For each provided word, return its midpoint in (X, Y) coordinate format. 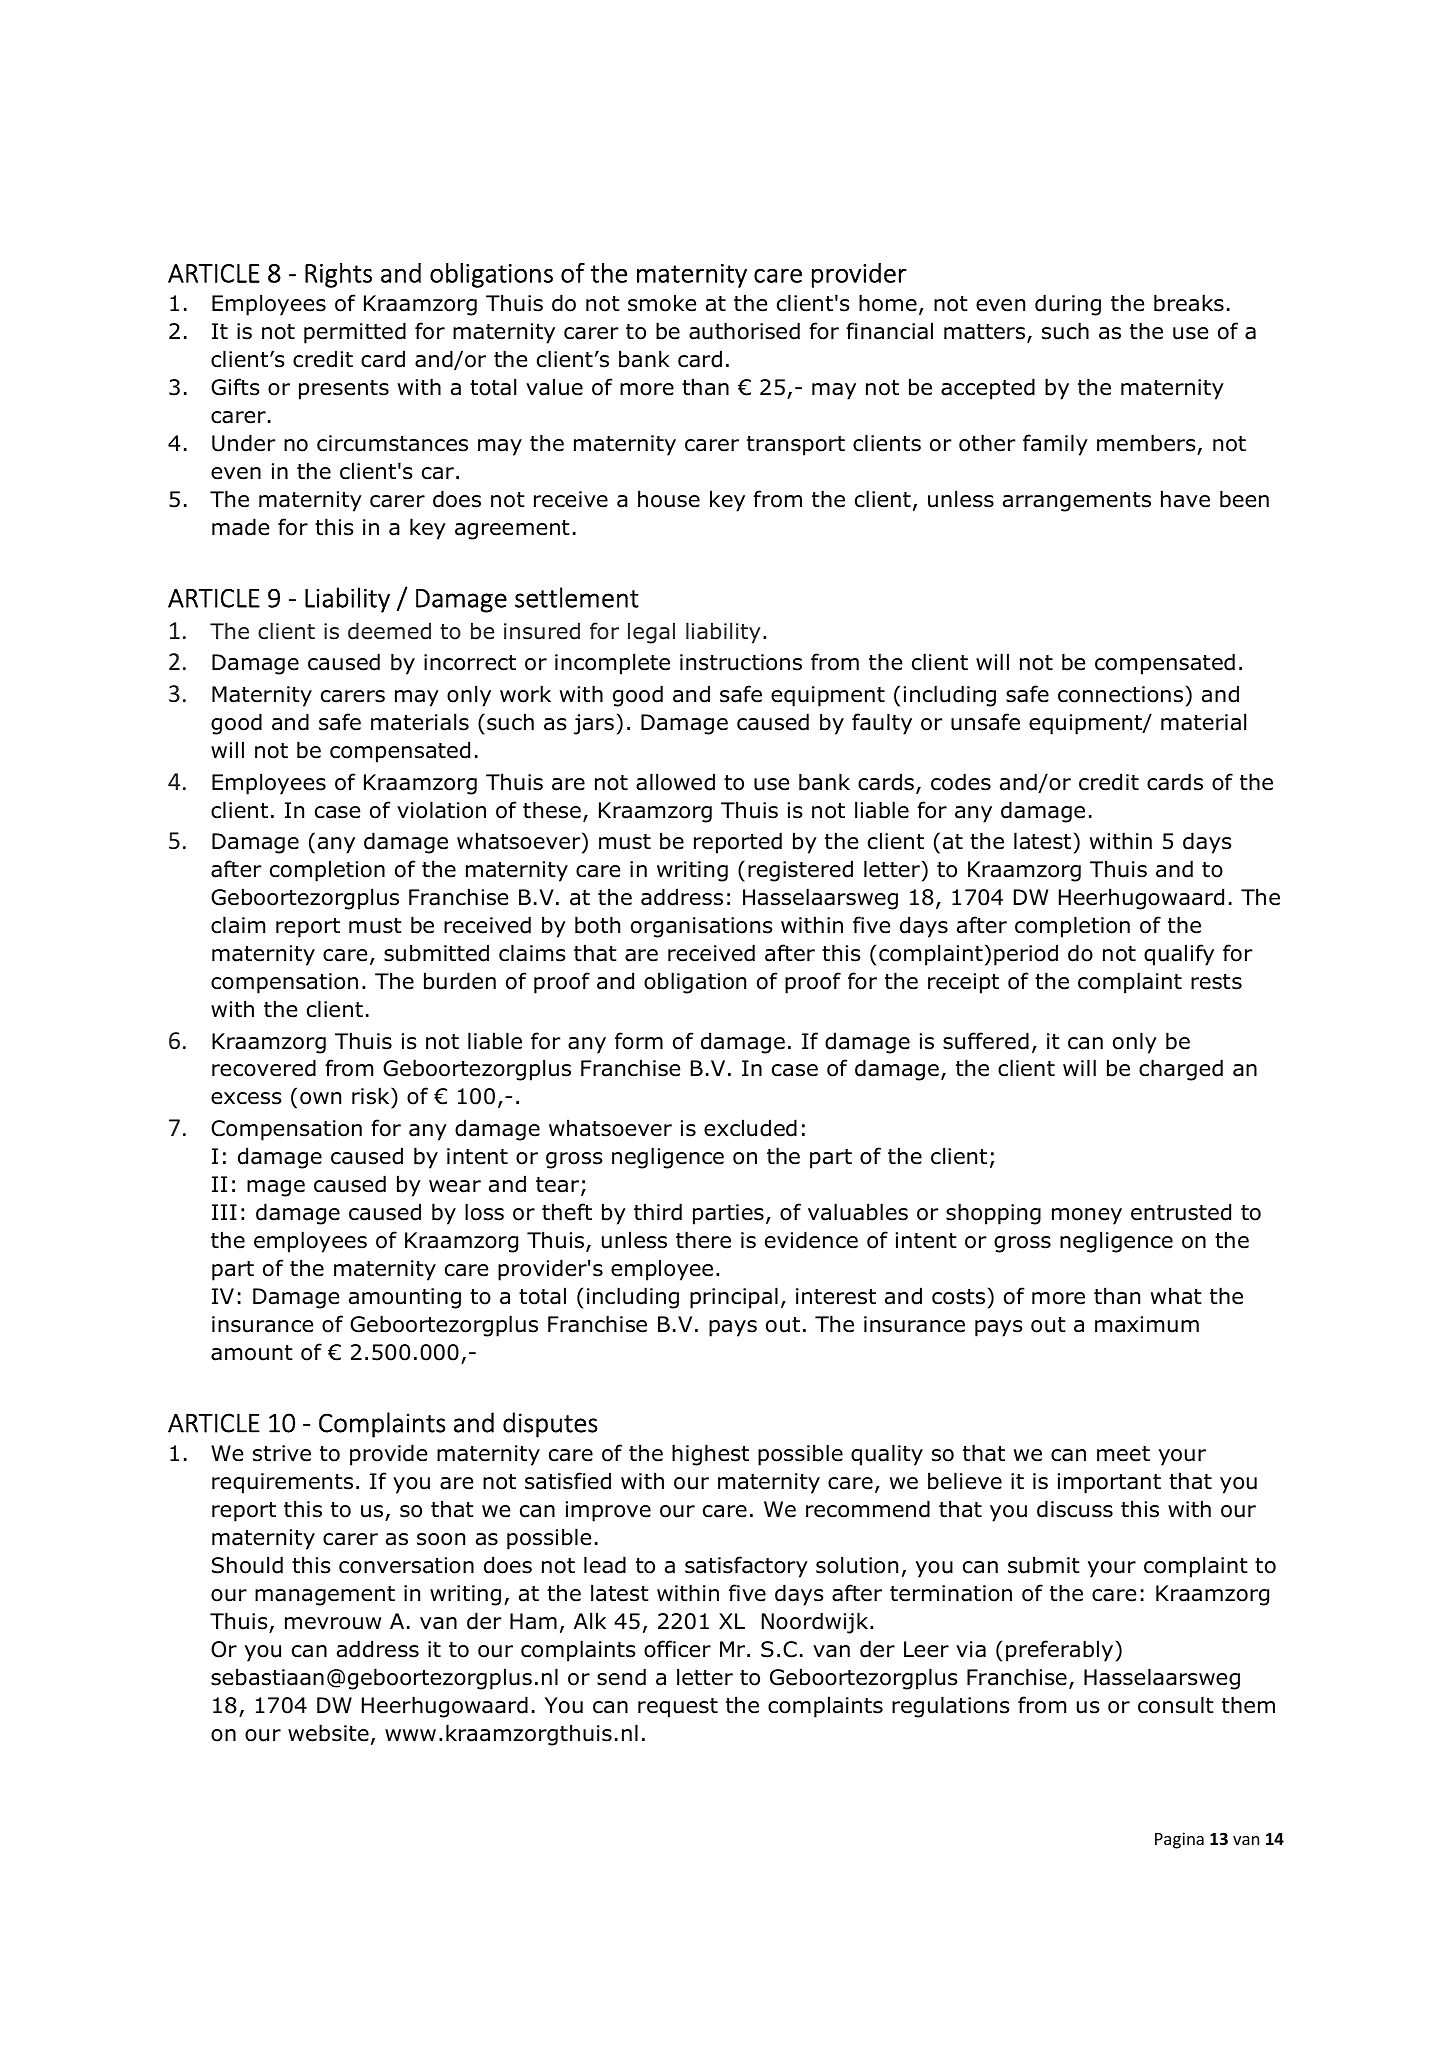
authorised (744, 331)
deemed (389, 631)
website (328, 1733)
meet (1123, 1454)
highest (710, 1455)
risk (372, 1097)
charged (1181, 1070)
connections (1120, 694)
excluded (750, 1128)
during (1068, 305)
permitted (355, 333)
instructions (741, 662)
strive (282, 1453)
